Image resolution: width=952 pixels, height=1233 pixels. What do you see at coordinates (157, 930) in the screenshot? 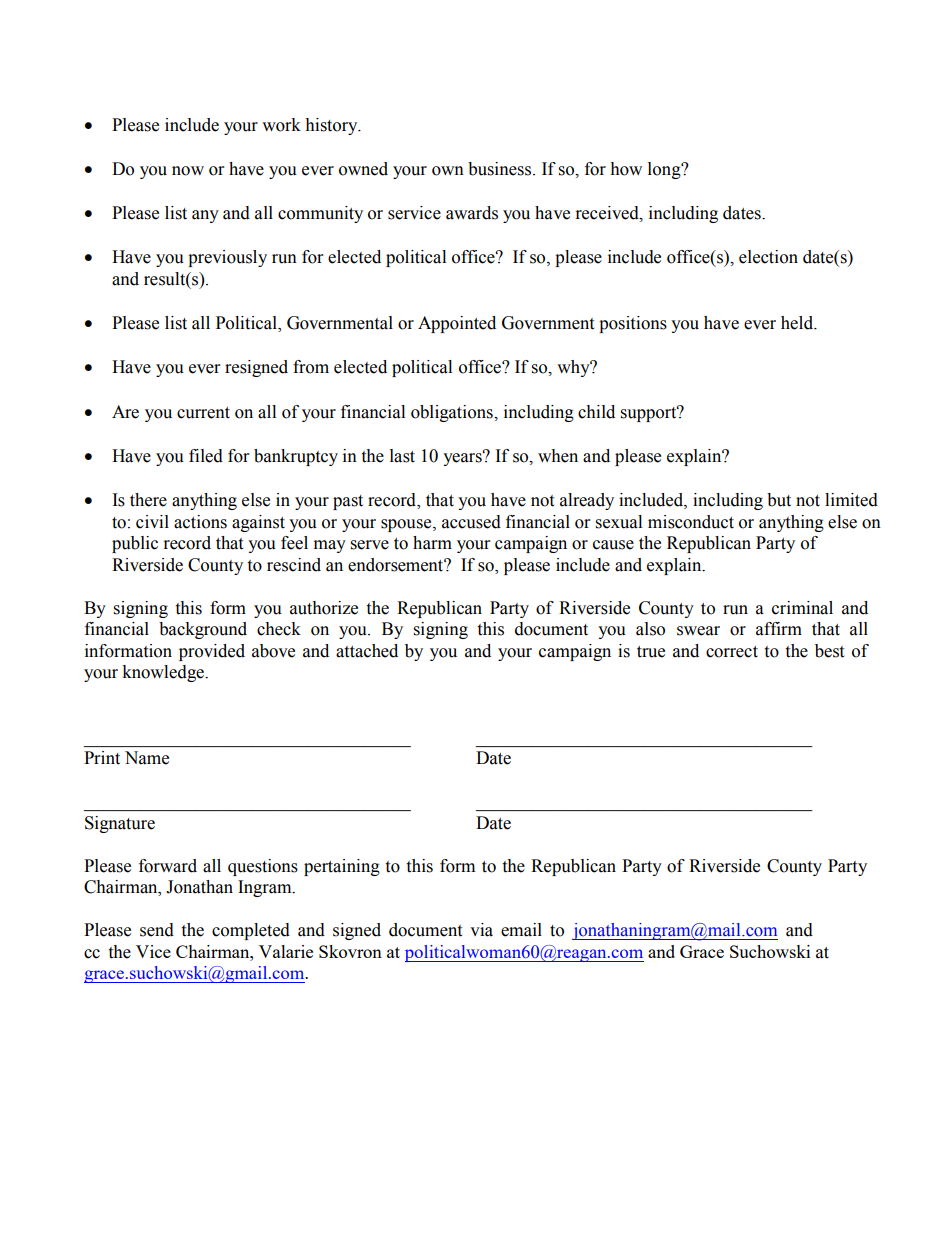
I see `send` at bounding box center [157, 930].
